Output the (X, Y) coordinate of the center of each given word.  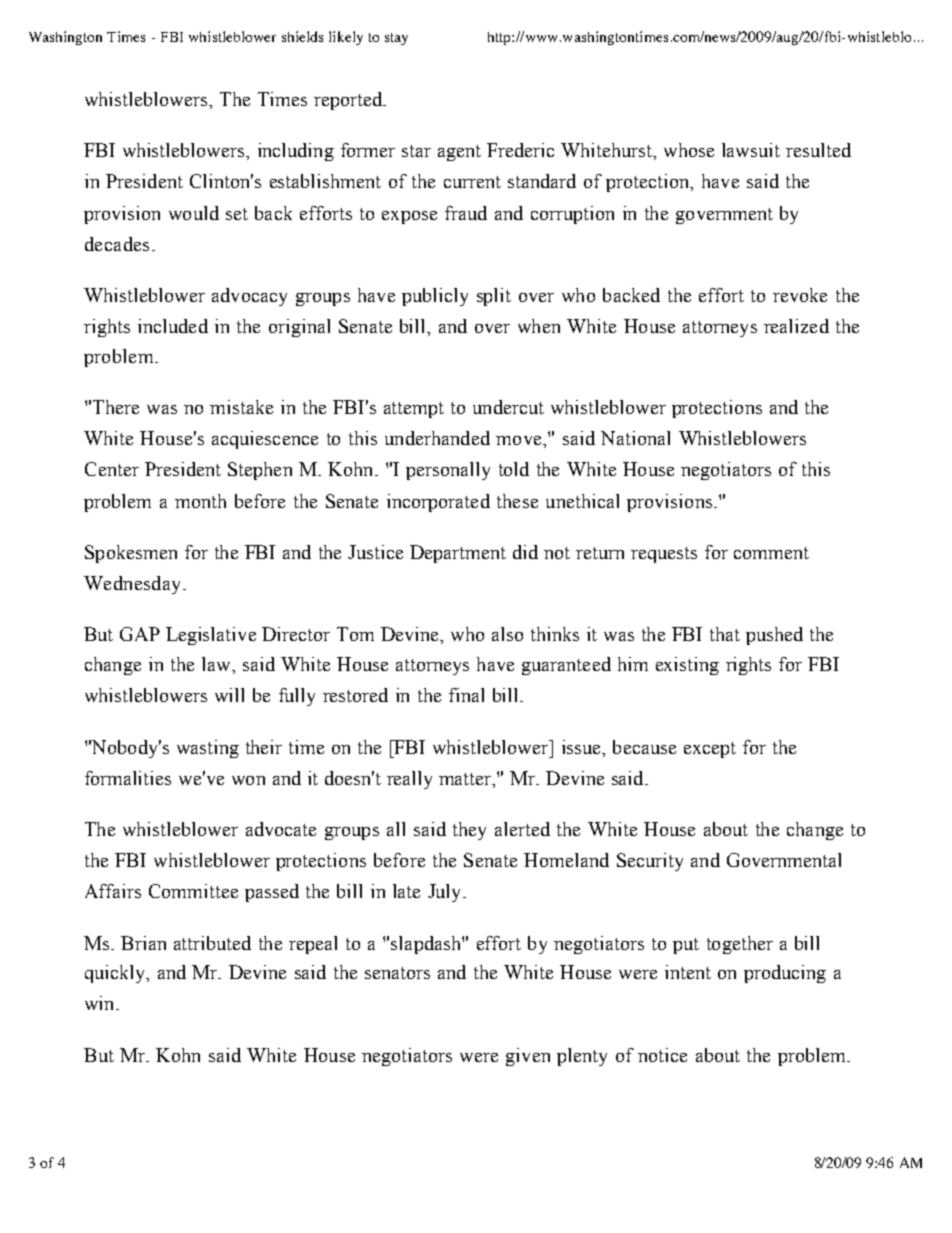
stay (396, 39)
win (101, 1003)
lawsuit (751, 150)
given (528, 1057)
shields (302, 36)
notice (662, 1055)
